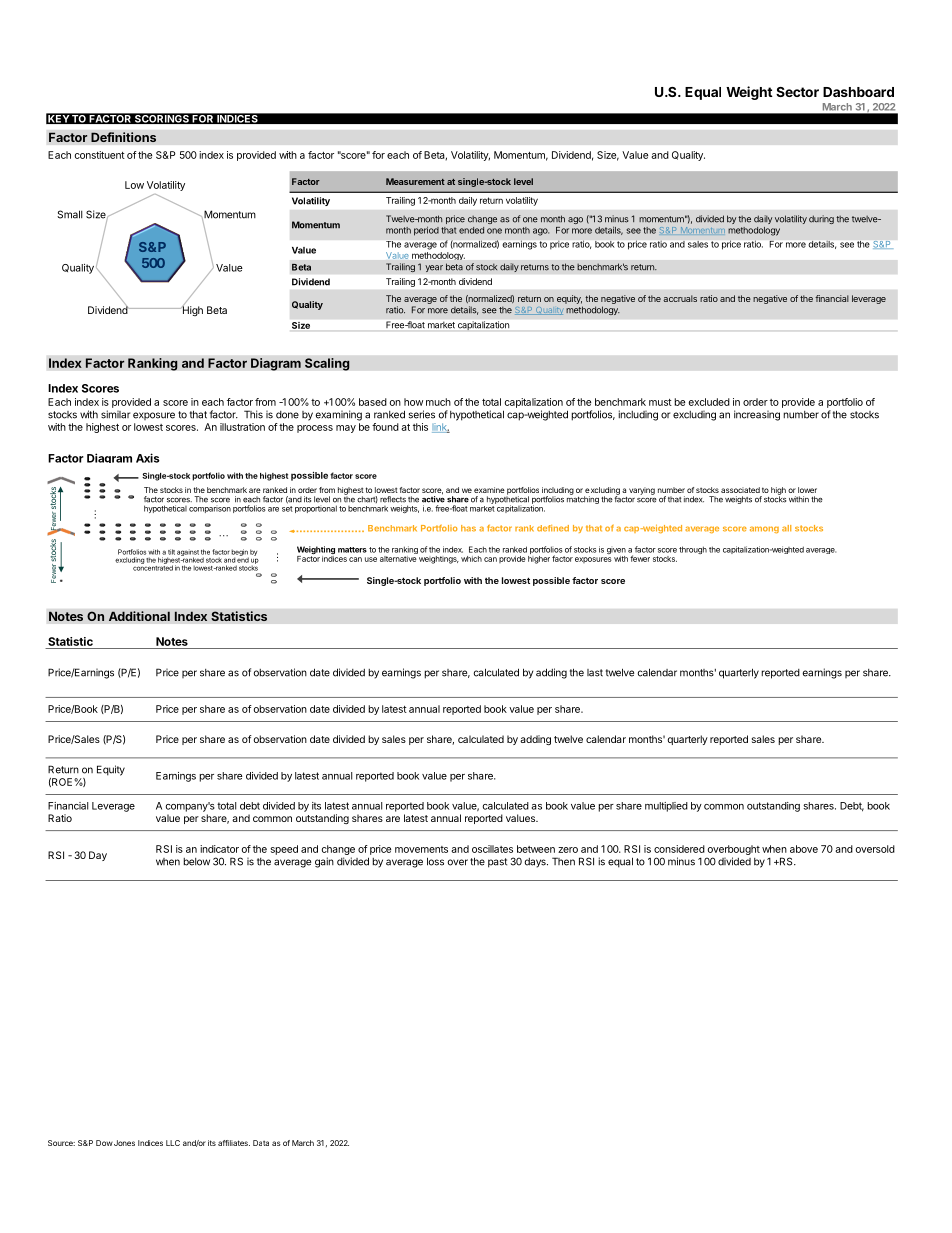 The width and height of the screenshot is (952, 1233). I want to click on much, so click(438, 402).
